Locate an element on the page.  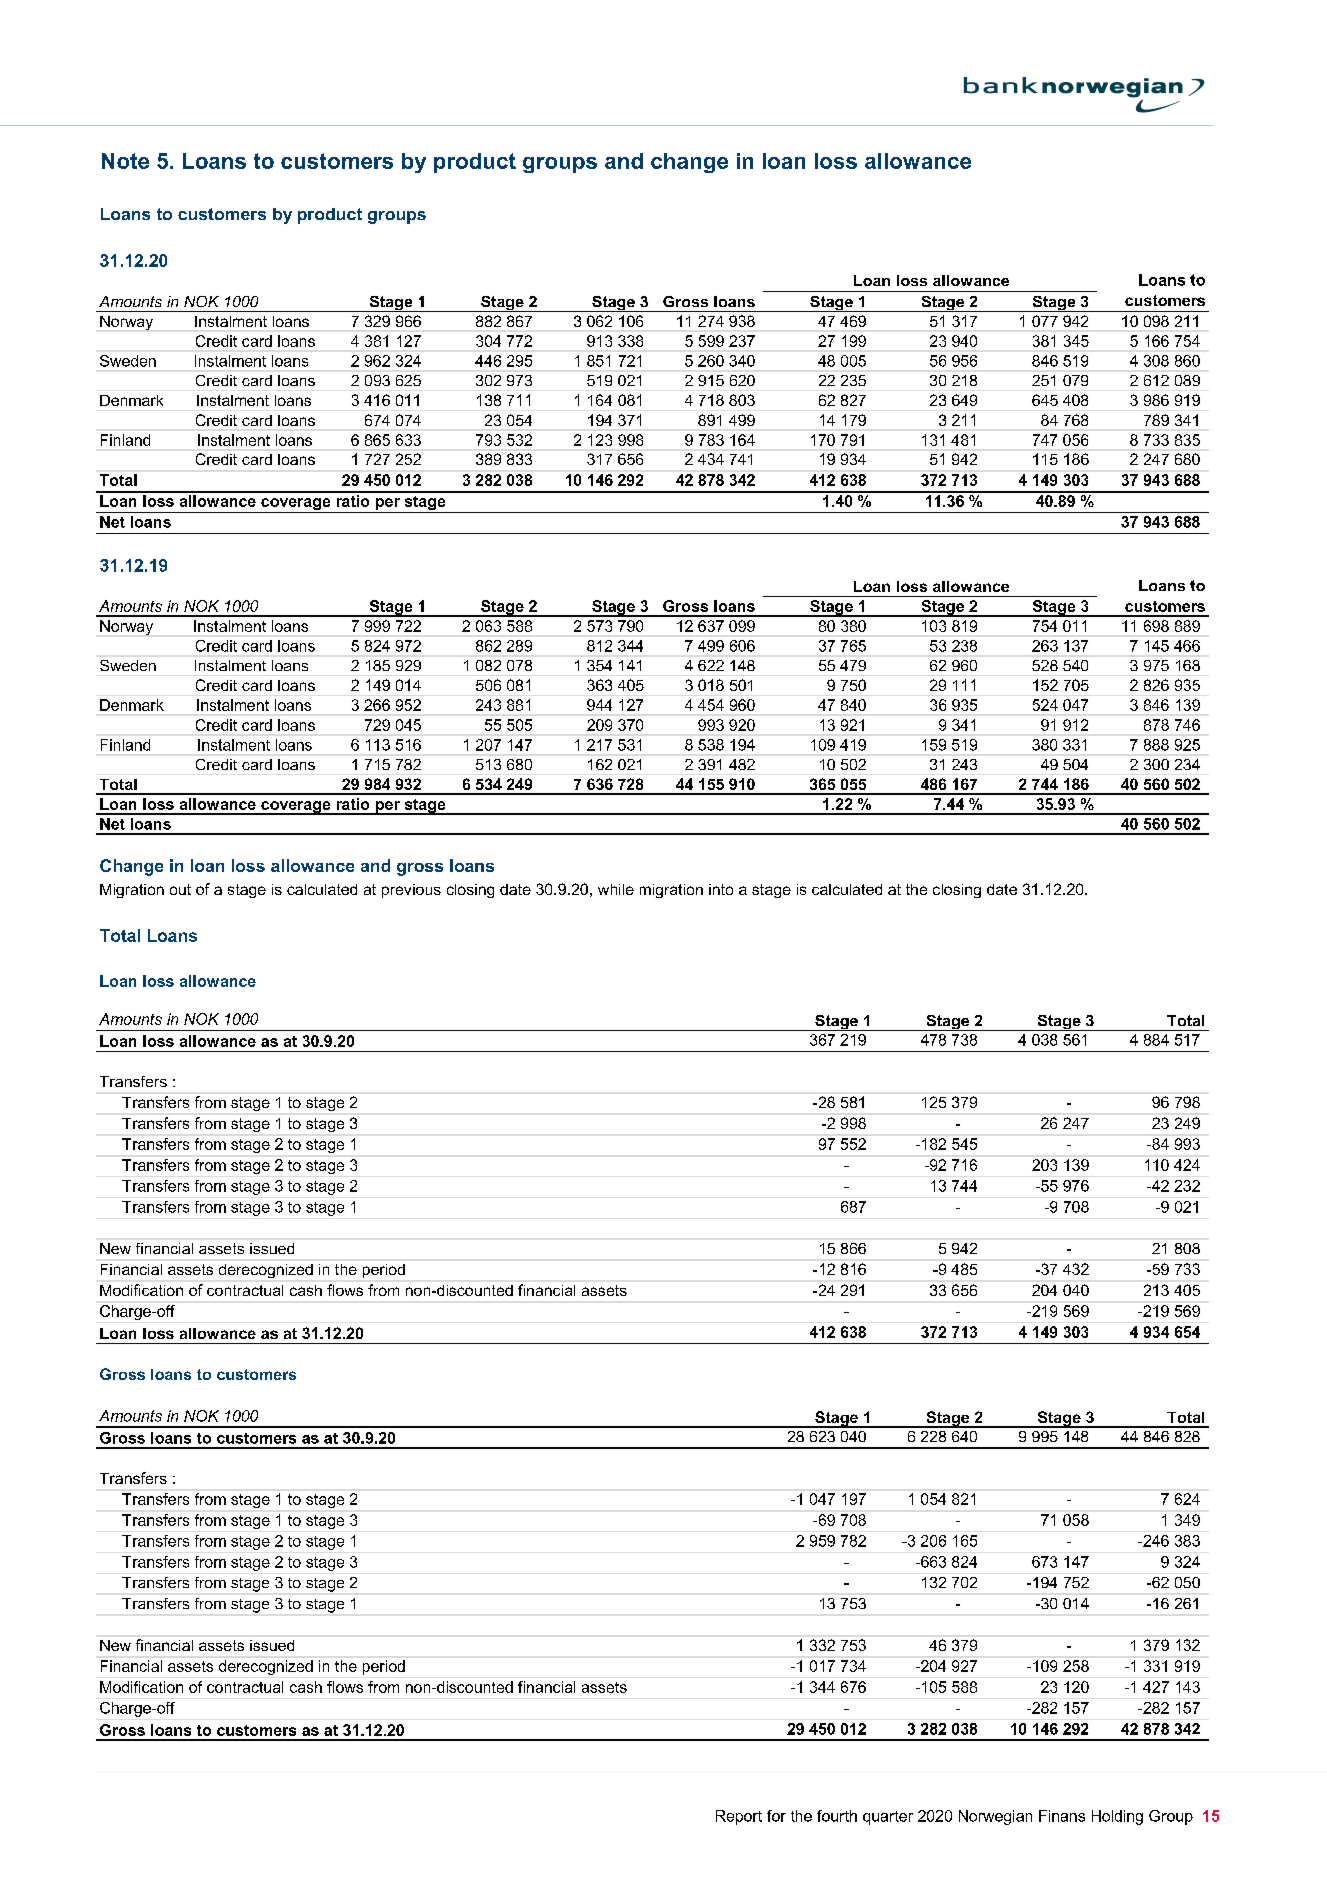
out is located at coordinates (180, 889).
